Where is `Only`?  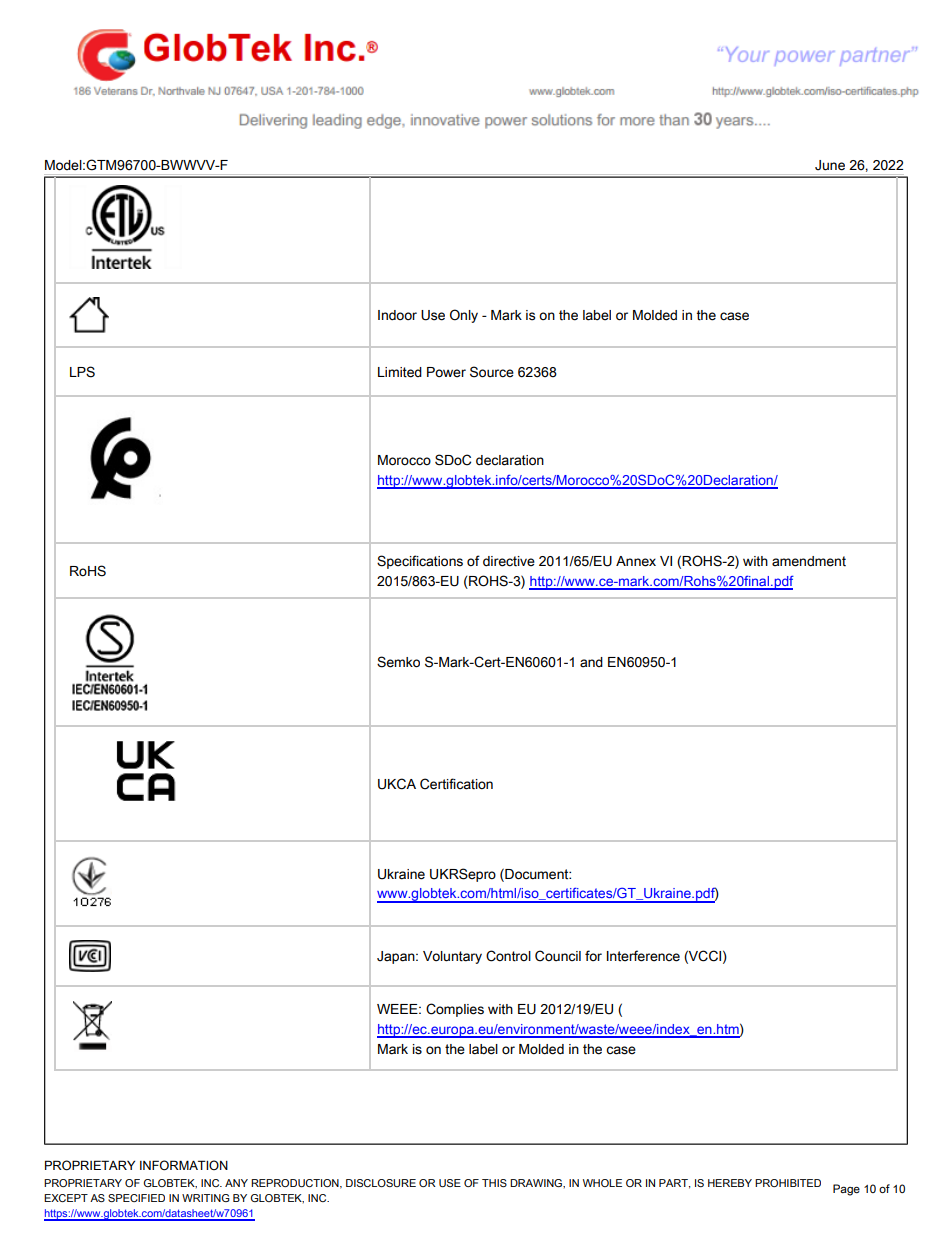 Only is located at coordinates (464, 316).
